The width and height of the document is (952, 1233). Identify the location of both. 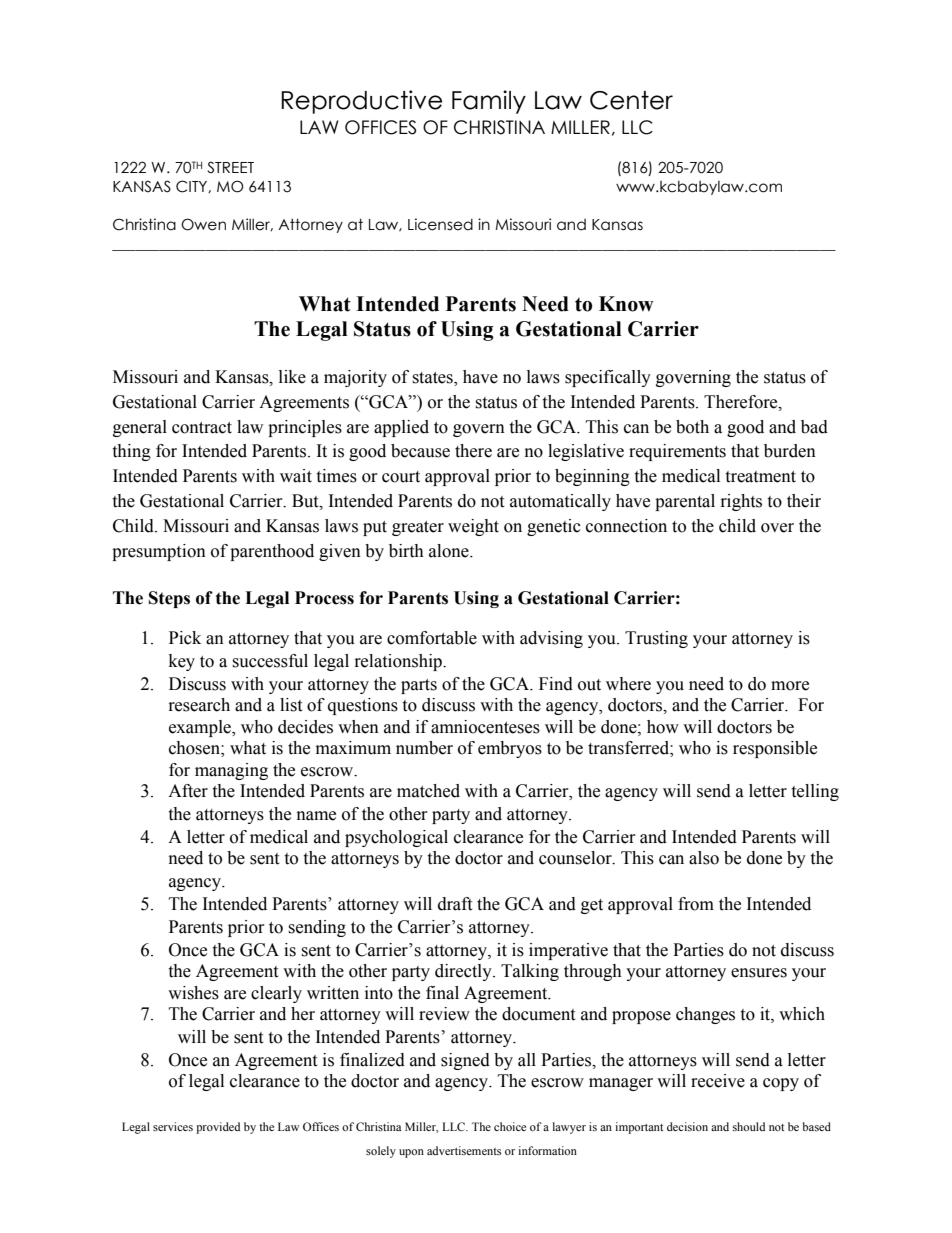
(692, 427).
